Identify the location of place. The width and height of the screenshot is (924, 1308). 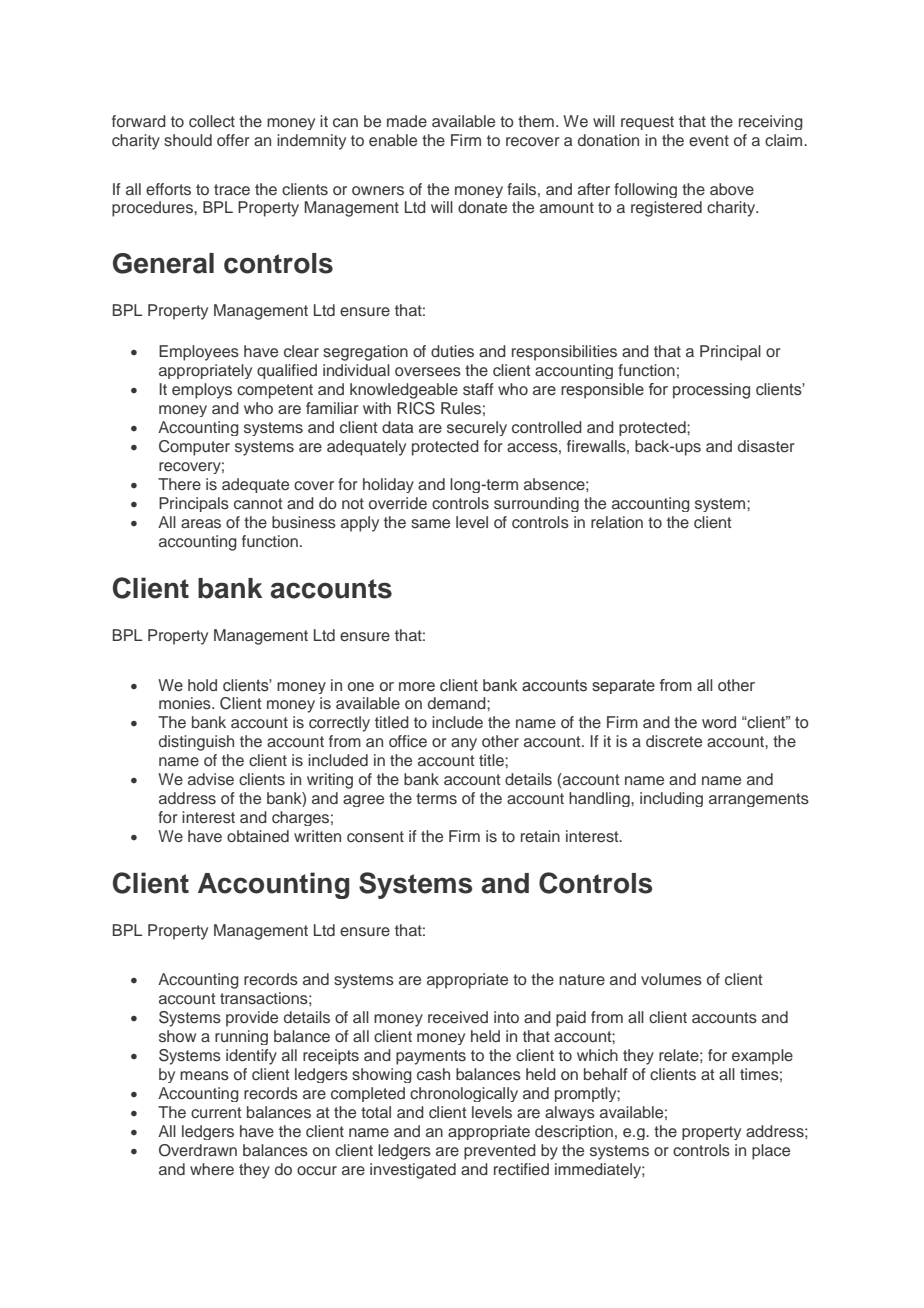
(771, 1152).
